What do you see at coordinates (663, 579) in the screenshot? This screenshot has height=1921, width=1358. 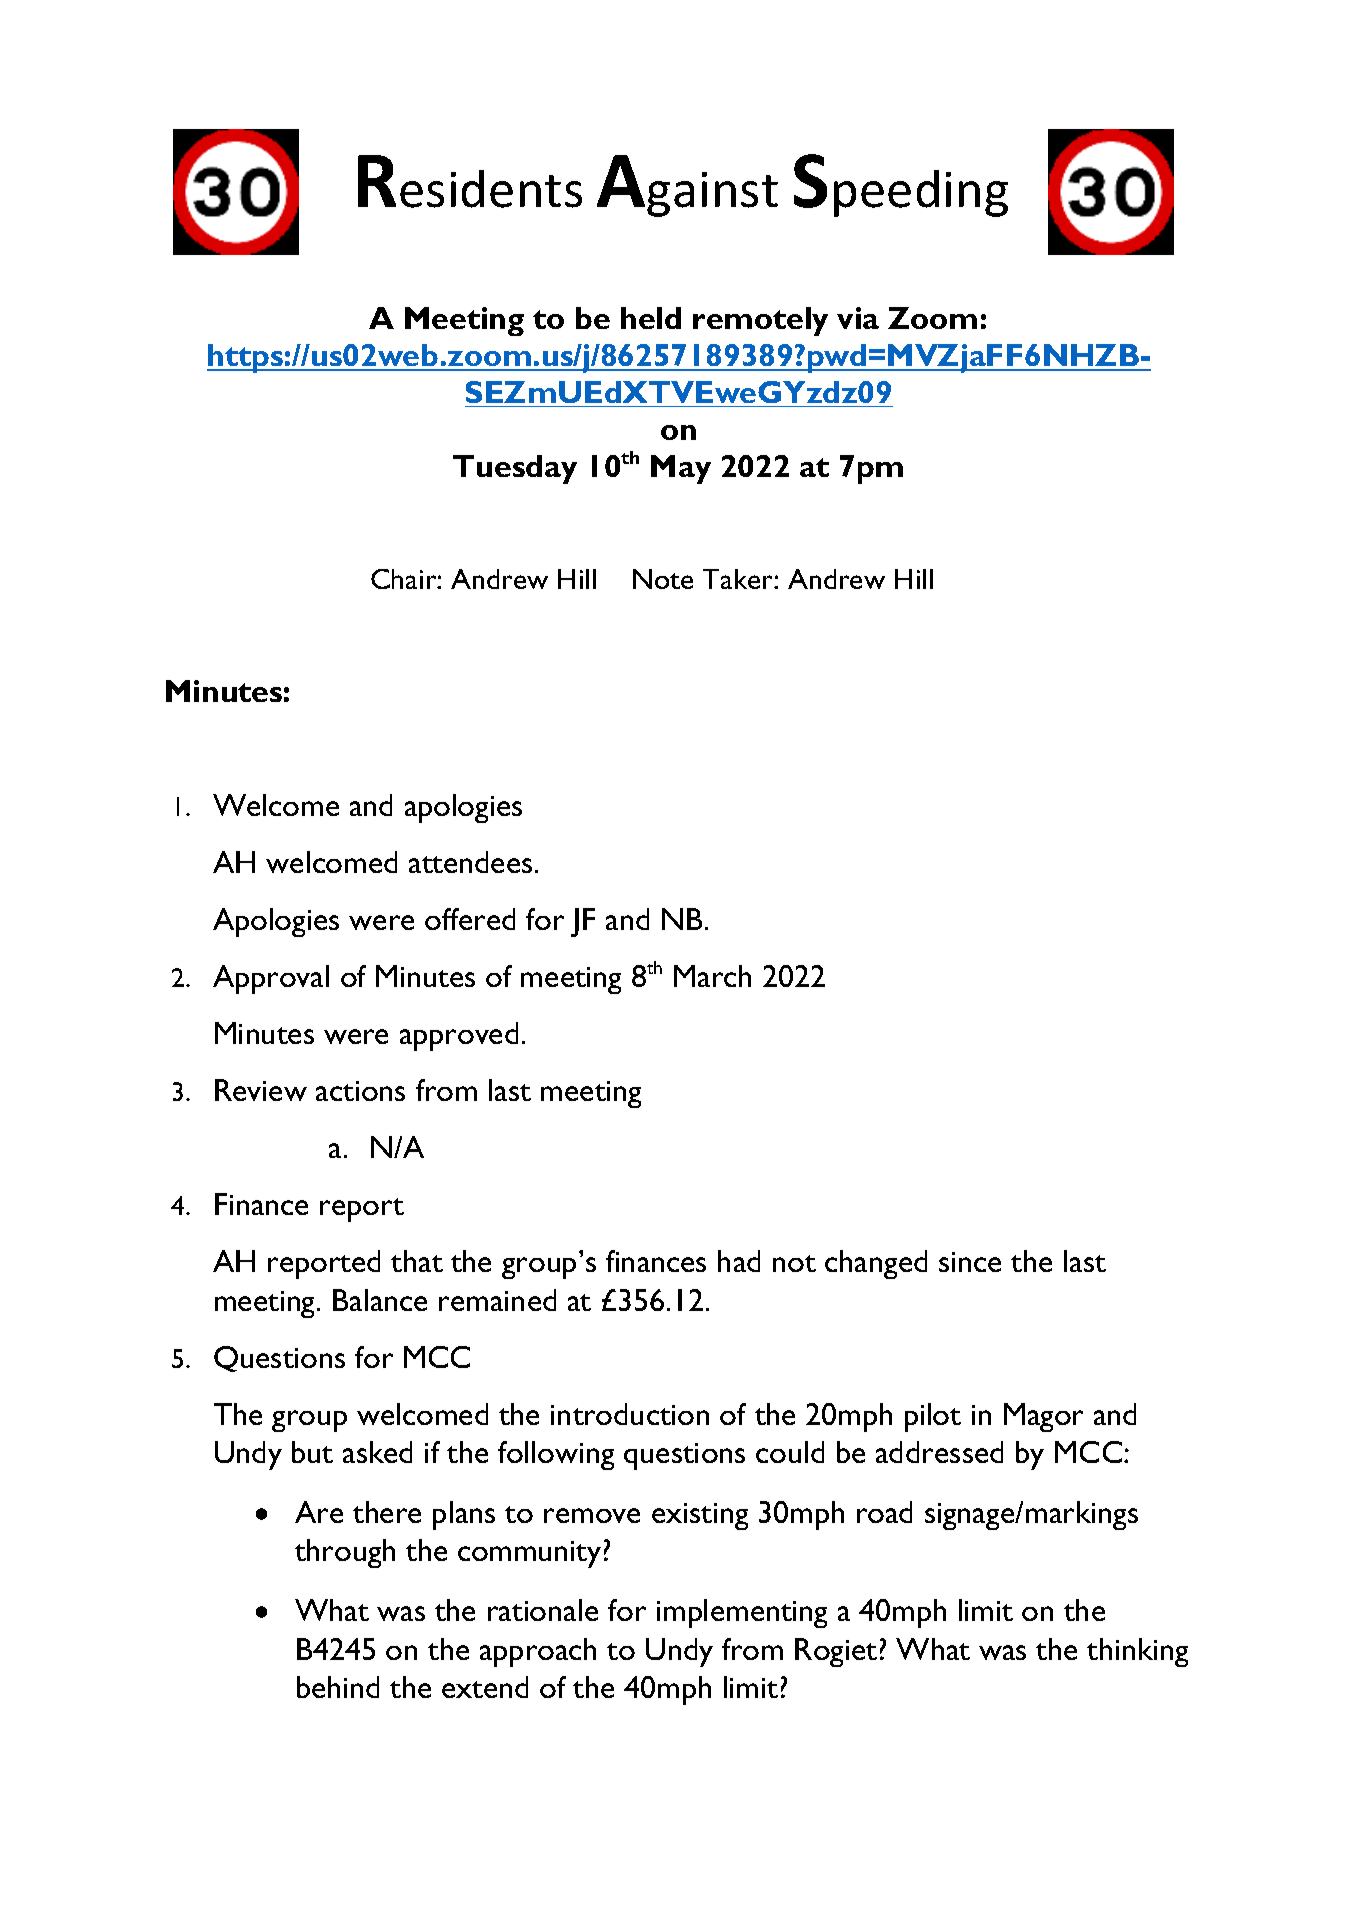 I see `Note` at bounding box center [663, 579].
